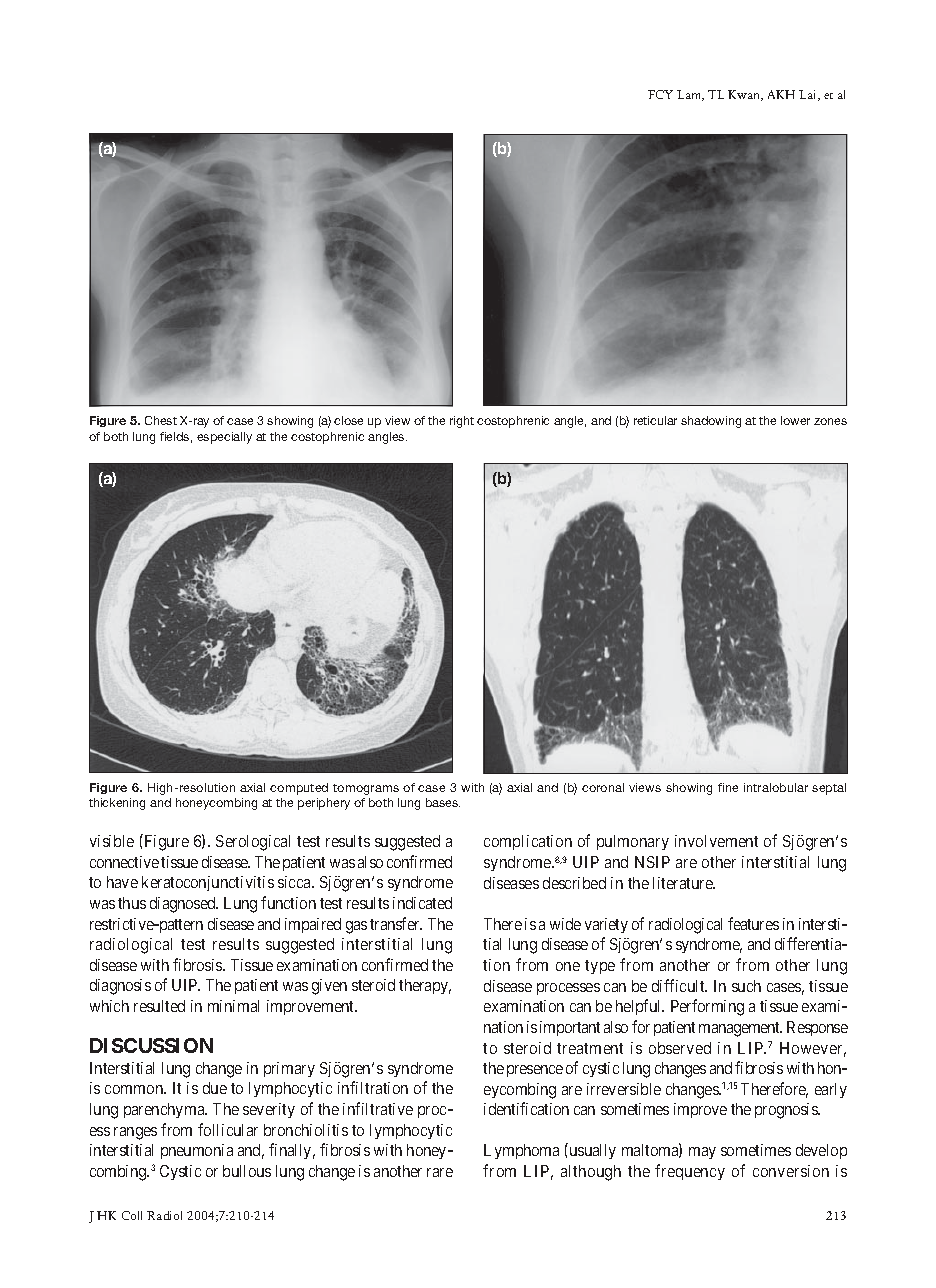 The height and width of the image is (1288, 936). Describe the element at coordinates (159, 1006) in the image. I see `resulted` at that location.
